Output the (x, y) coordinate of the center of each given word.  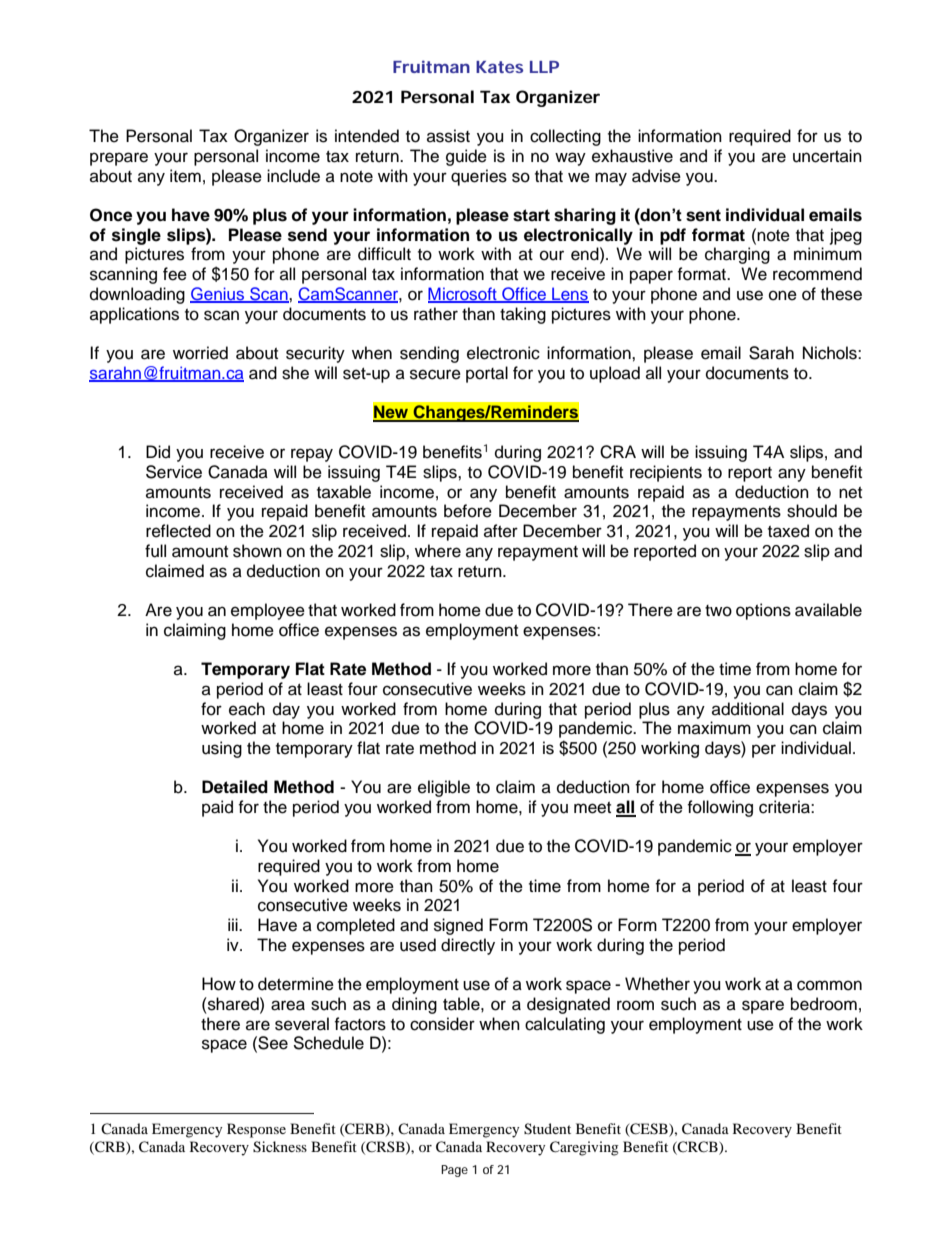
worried (200, 353)
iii (234, 924)
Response (256, 1130)
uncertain (827, 156)
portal (487, 374)
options (763, 611)
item (185, 176)
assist (448, 136)
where (438, 551)
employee (268, 611)
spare (763, 1007)
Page (454, 1171)
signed (458, 926)
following (720, 808)
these (841, 294)
